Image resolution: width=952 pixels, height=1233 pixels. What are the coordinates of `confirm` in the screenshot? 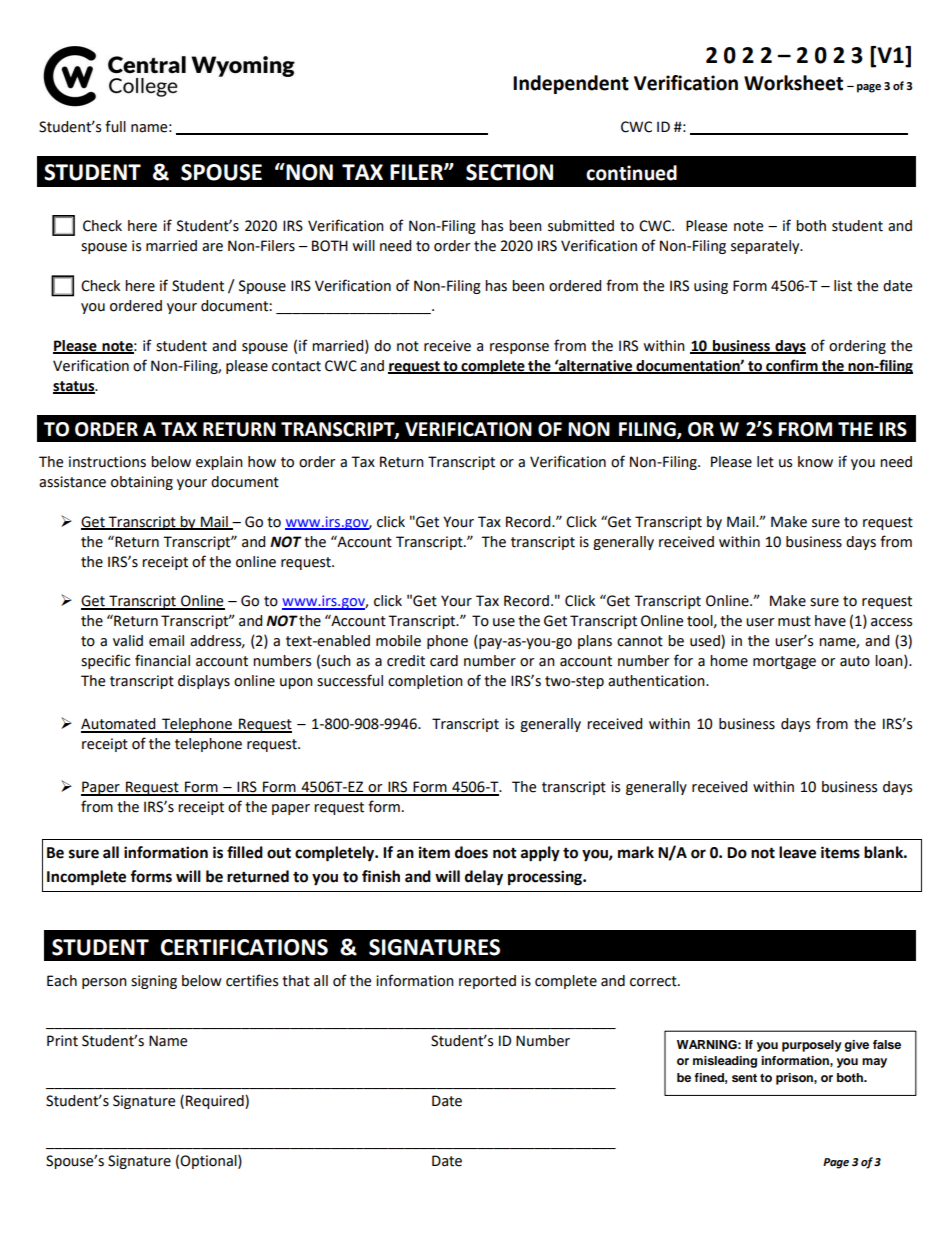 It's located at (792, 366).
